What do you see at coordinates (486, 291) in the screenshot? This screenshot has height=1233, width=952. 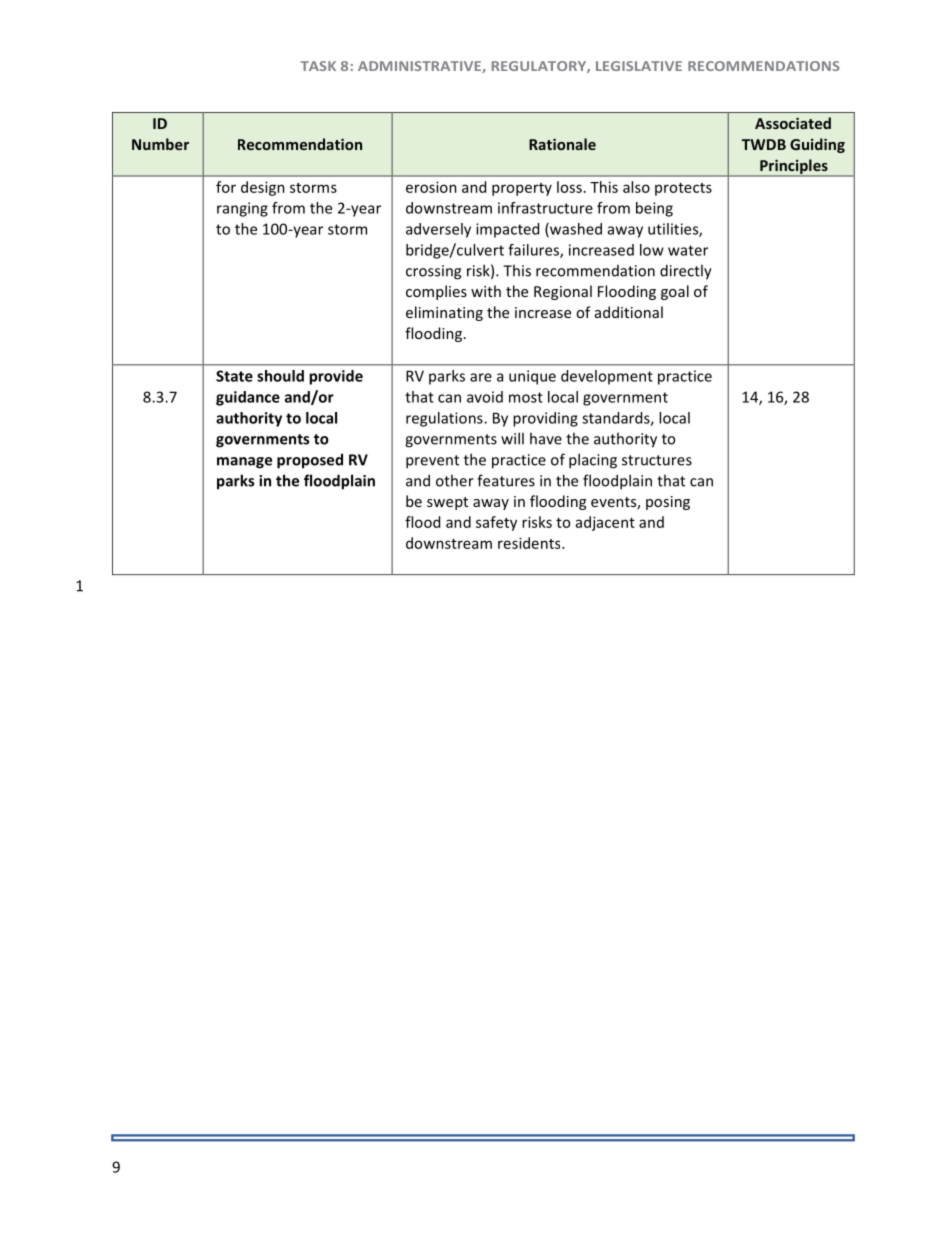 I see `with` at bounding box center [486, 291].
